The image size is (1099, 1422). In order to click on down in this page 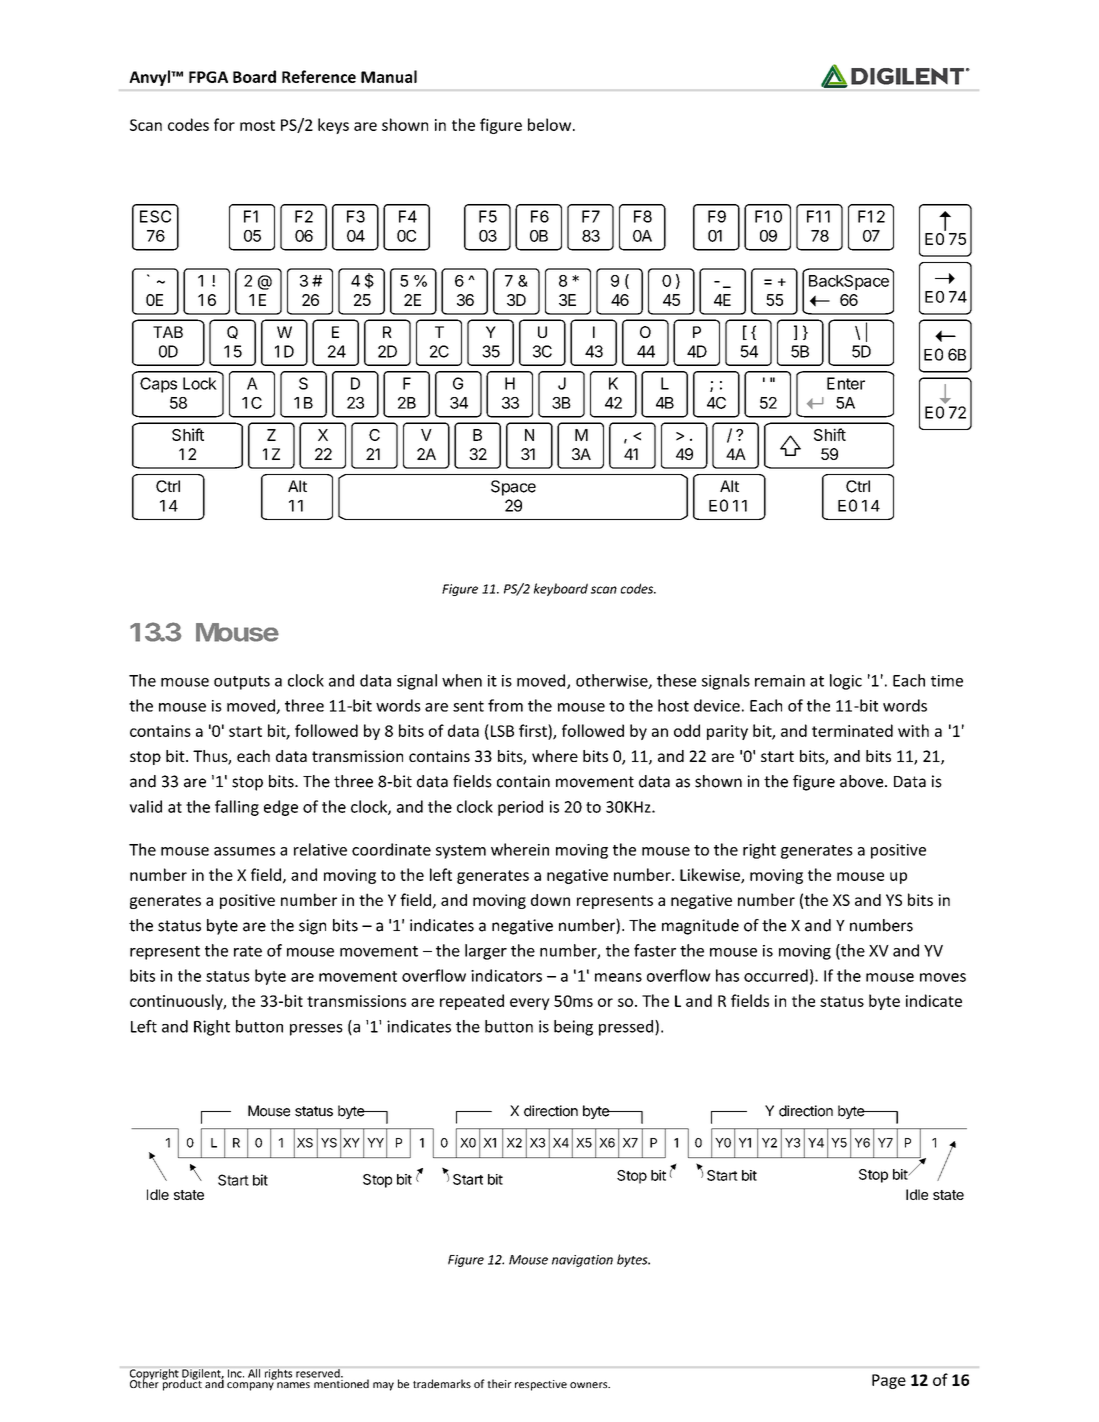, I will do `click(550, 900)`.
